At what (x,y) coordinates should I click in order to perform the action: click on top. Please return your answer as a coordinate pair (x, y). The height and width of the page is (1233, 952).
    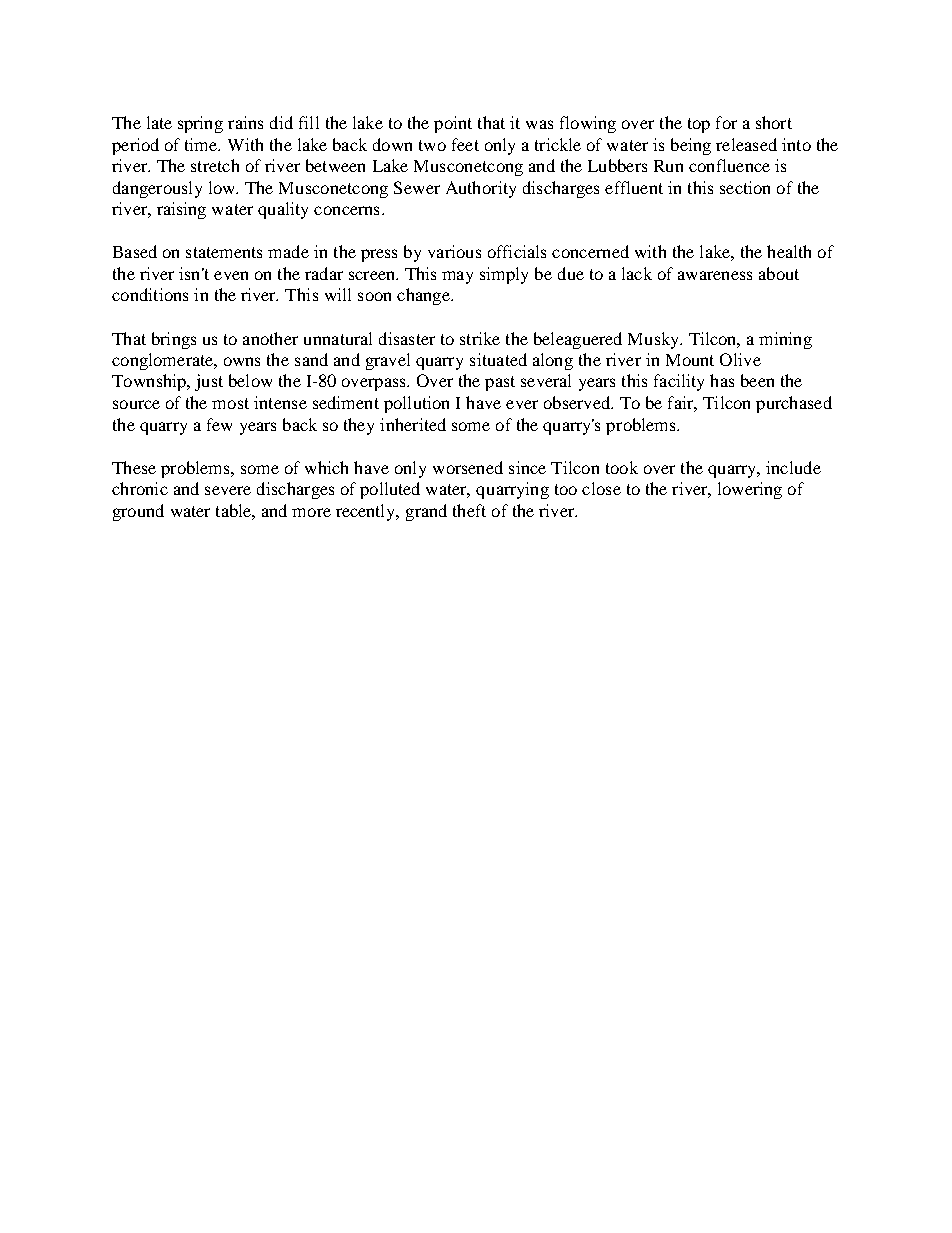
    Looking at the image, I should click on (699, 125).
